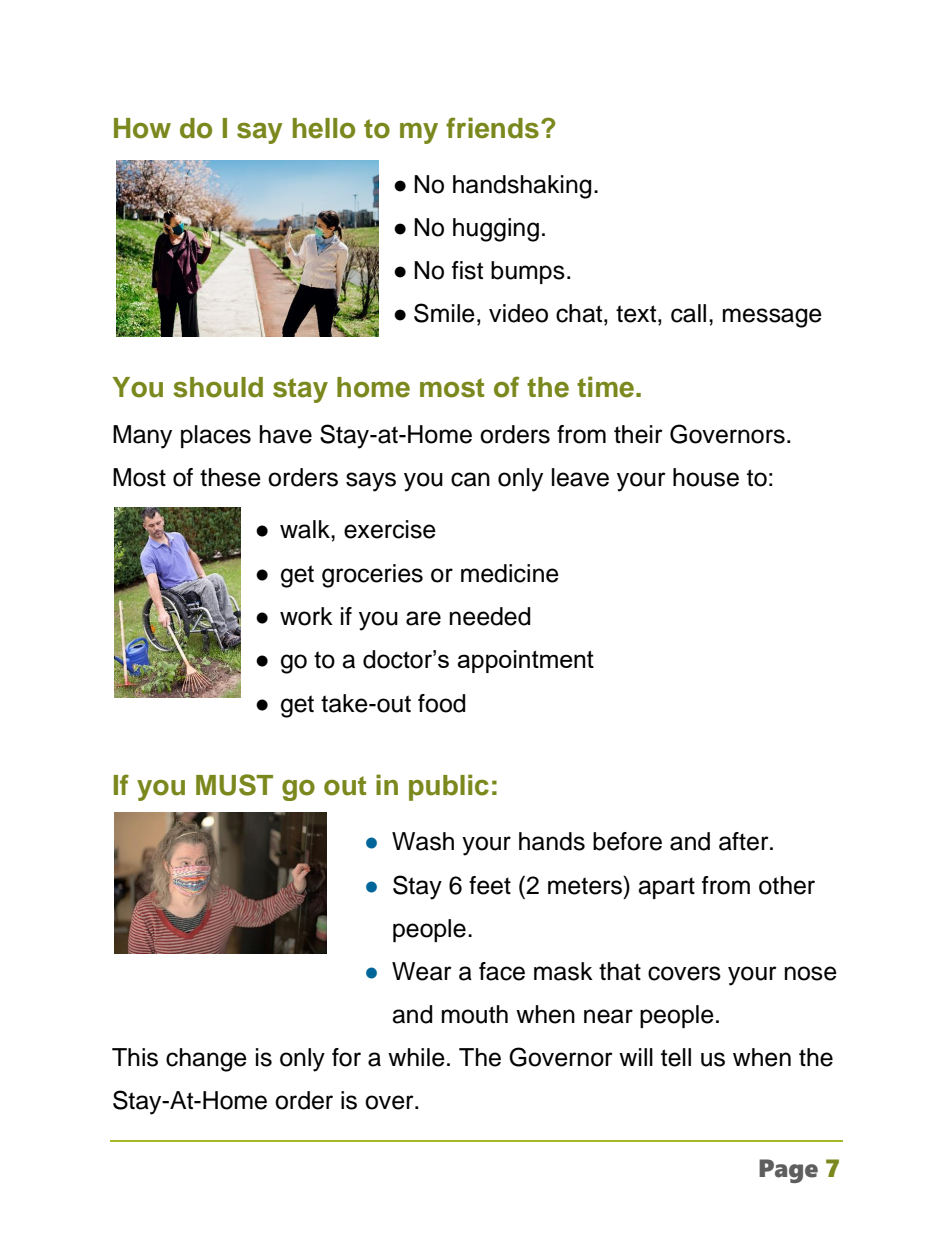 This image has height=1233, width=952. What do you see at coordinates (218, 387) in the image?
I see `should` at bounding box center [218, 387].
